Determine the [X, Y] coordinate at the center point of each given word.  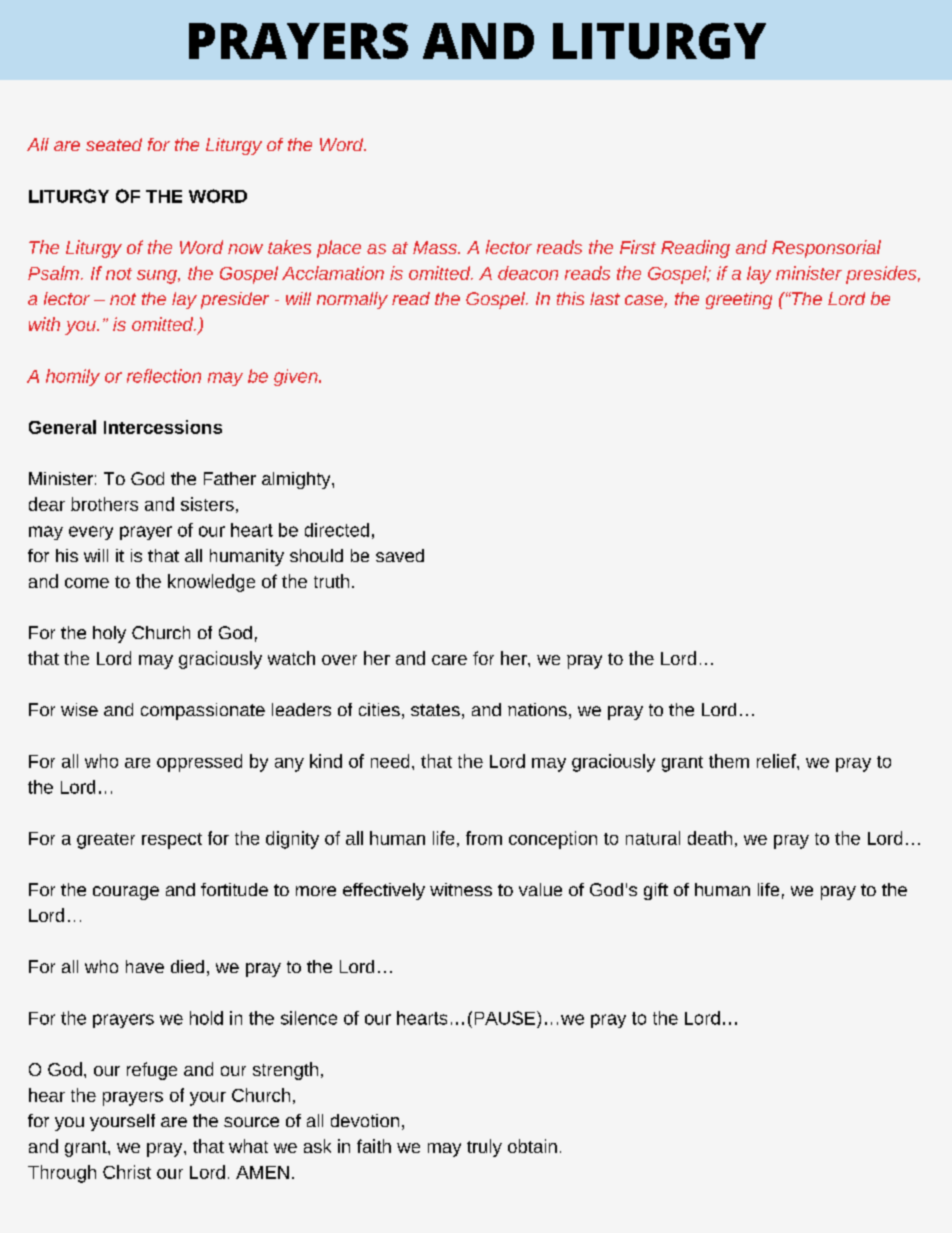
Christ [127, 1172]
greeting [739, 300]
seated [114, 144]
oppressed [199, 763]
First [638, 247]
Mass [436, 247]
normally [352, 300]
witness [461, 889]
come [87, 583]
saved [400, 555]
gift [656, 891]
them [729, 761]
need [390, 761]
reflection [164, 376]
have [145, 966]
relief [777, 761]
